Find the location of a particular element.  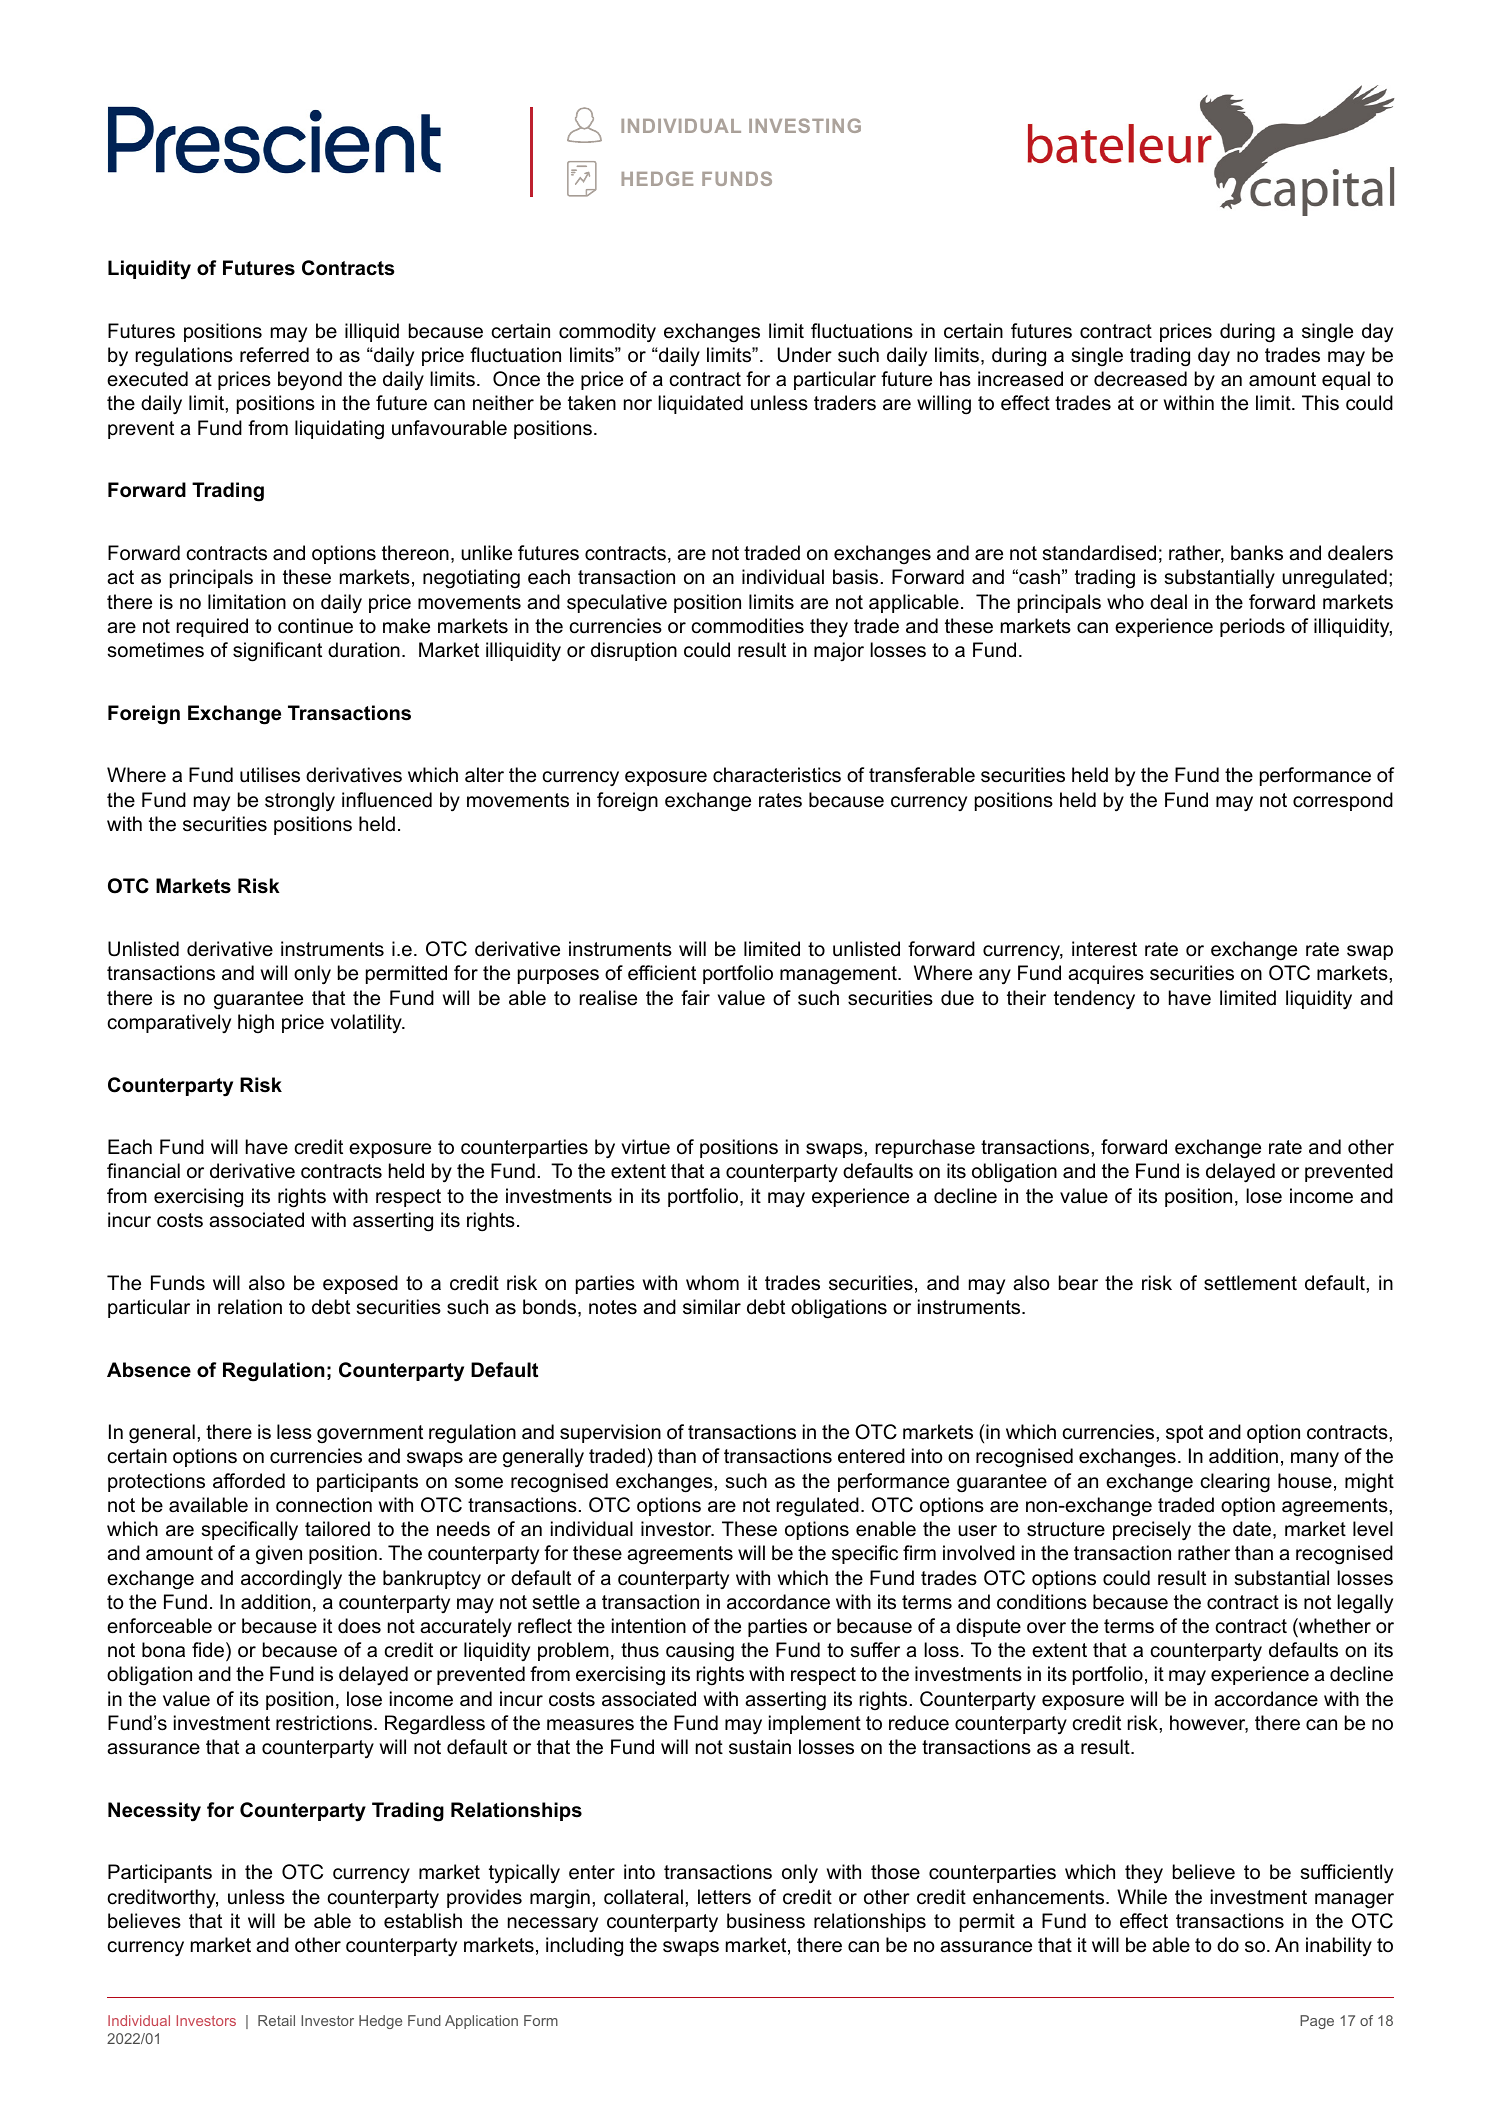

referred is located at coordinates (274, 355).
